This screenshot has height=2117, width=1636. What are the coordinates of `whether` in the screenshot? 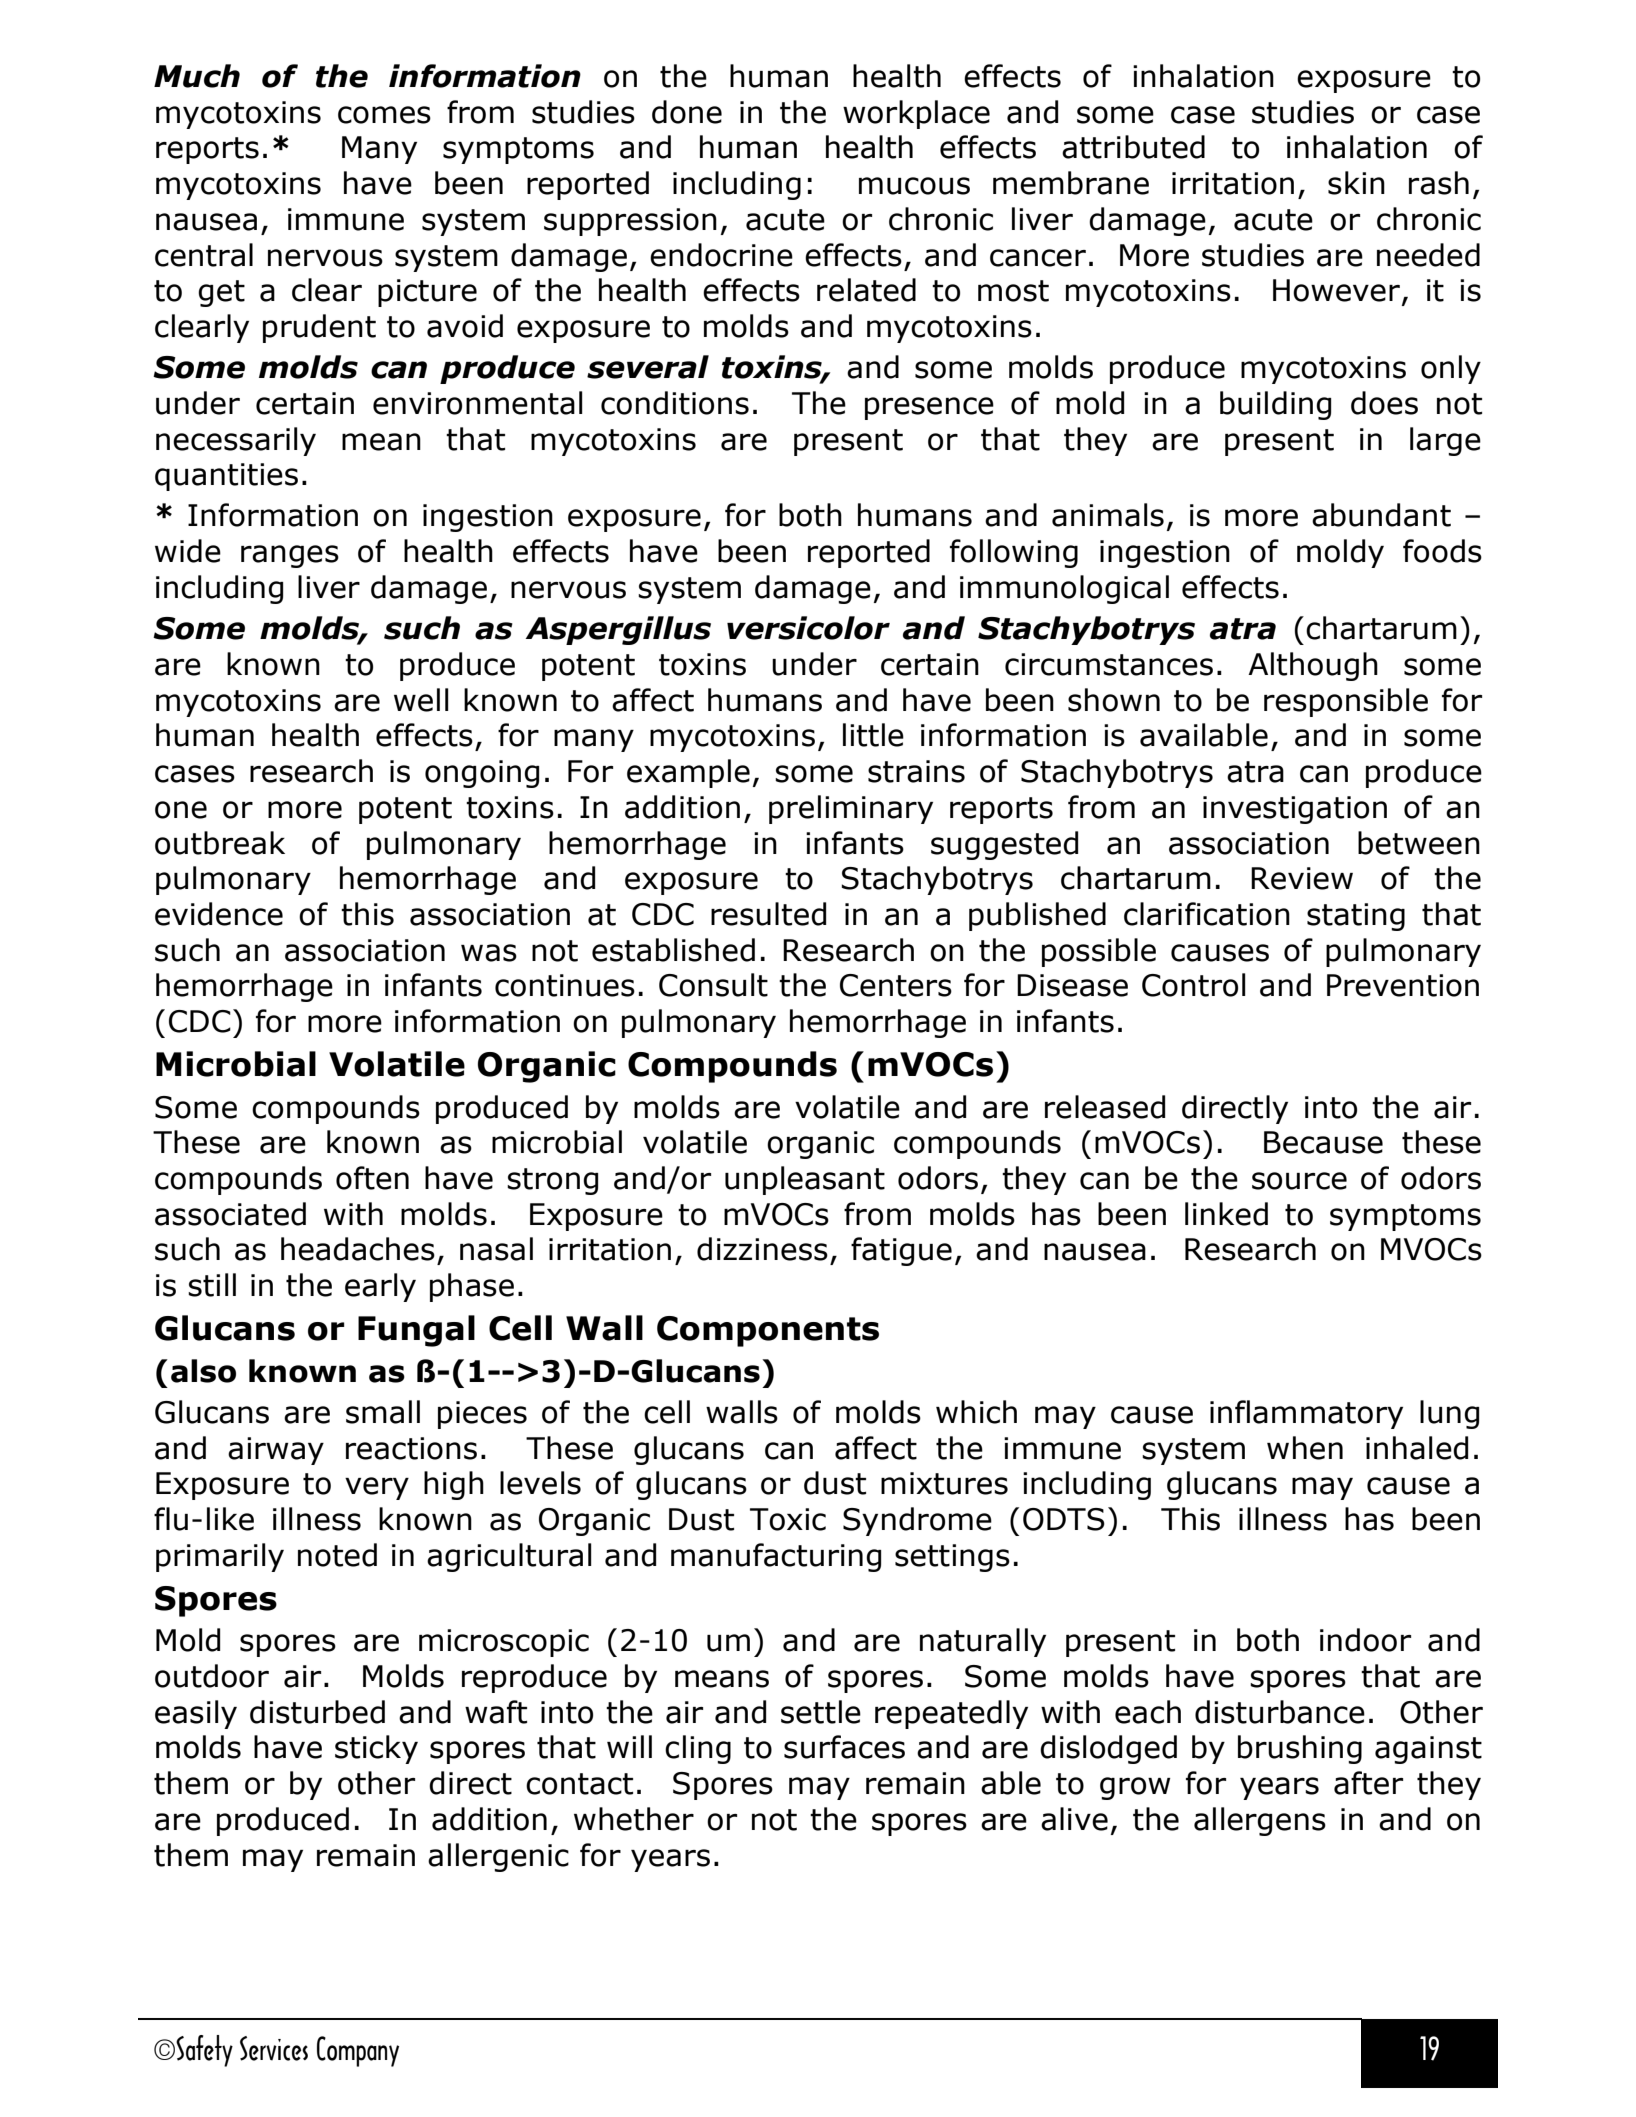 It's located at (634, 1819).
